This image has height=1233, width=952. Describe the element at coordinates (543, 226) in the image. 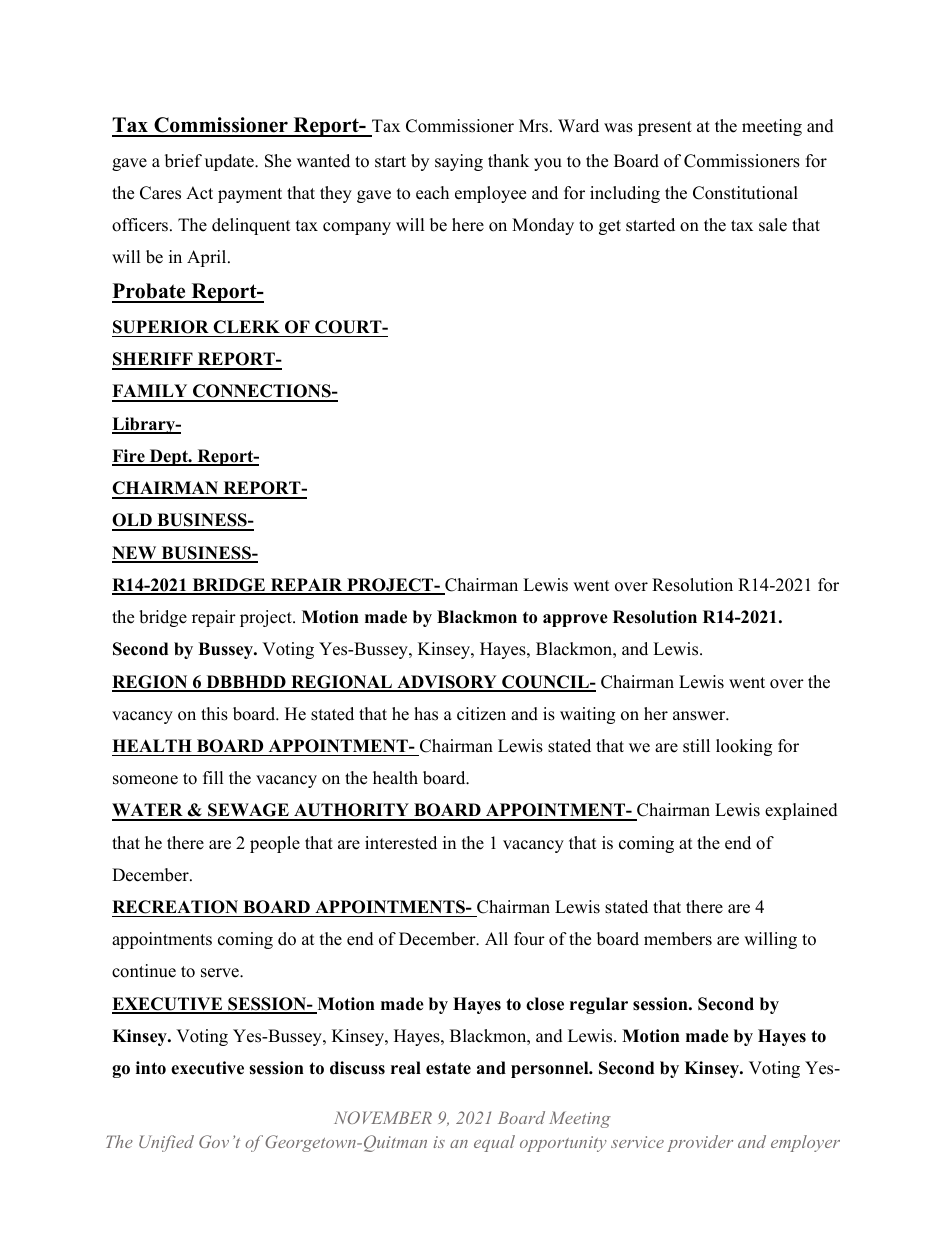

I see `Monday` at that location.
